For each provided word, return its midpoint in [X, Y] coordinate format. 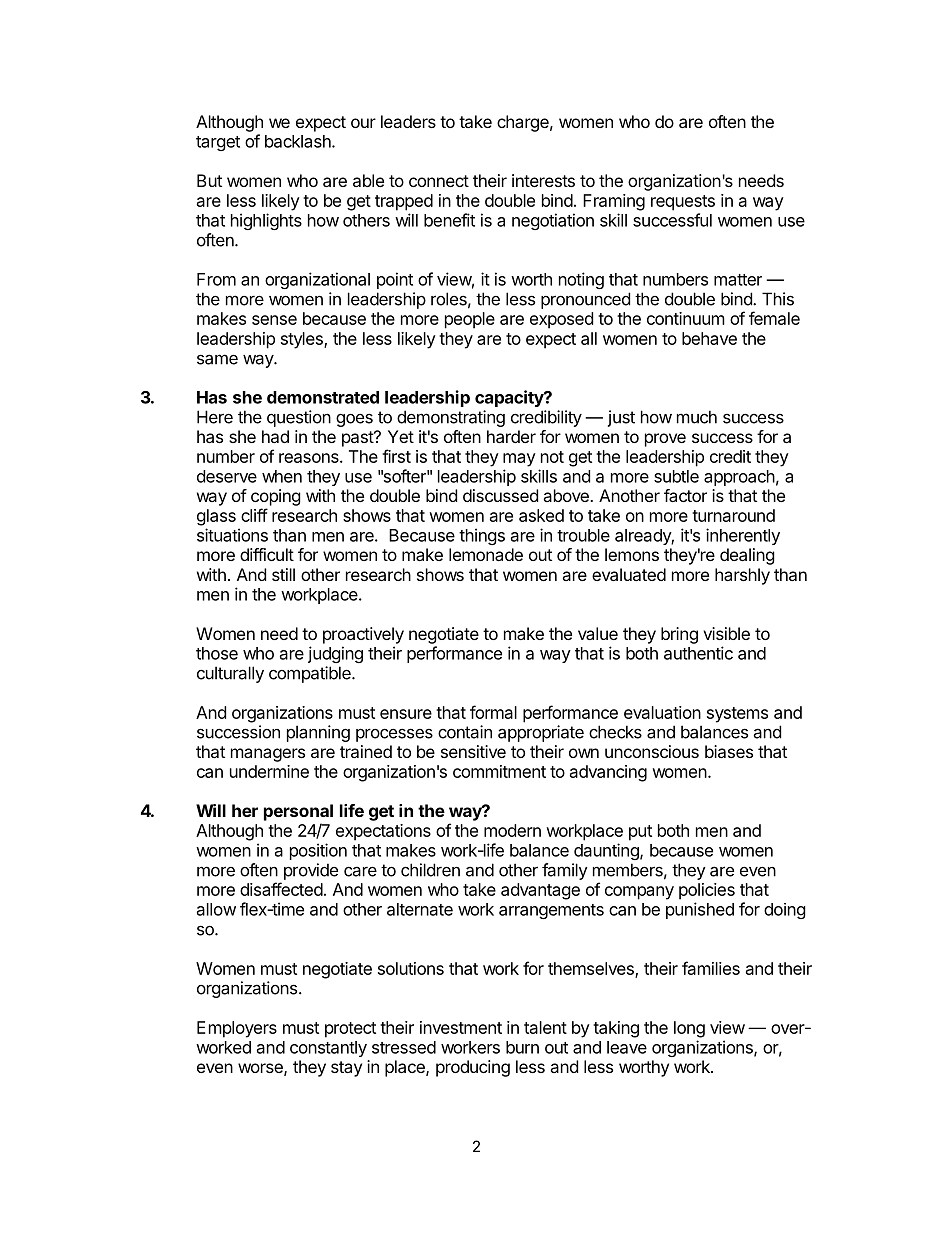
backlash [299, 141]
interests [543, 180]
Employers [237, 1029]
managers [268, 755]
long [689, 1029]
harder [511, 436]
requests [683, 203]
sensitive [473, 751]
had [275, 436]
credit [730, 456]
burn [522, 1047]
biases [729, 751]
